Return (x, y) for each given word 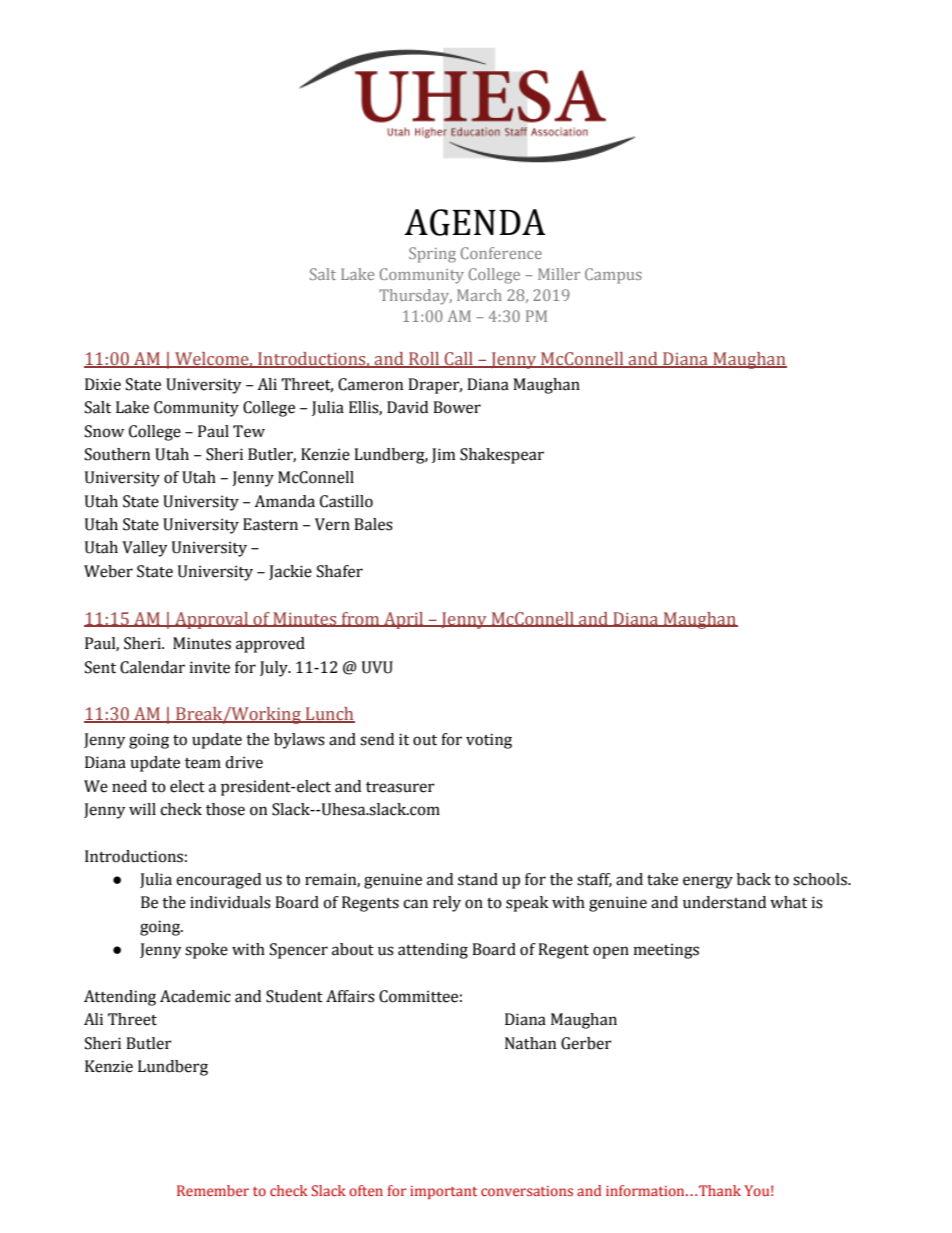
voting (489, 741)
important (443, 1192)
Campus (613, 276)
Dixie (103, 384)
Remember (213, 1190)
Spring (432, 255)
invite (210, 667)
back (754, 879)
